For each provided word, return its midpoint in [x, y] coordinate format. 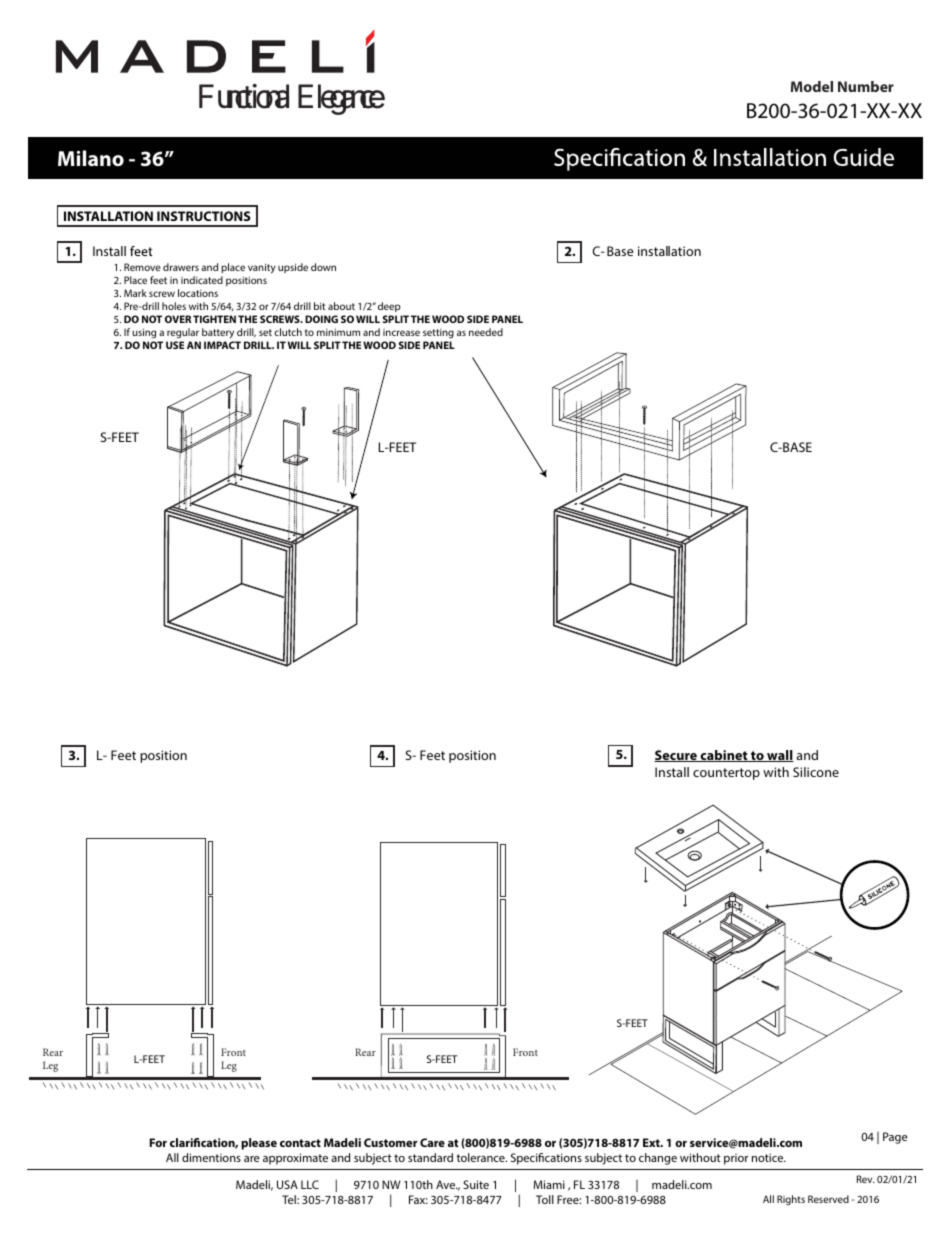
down [323, 267]
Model [812, 86]
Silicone [816, 772]
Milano [91, 158]
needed [486, 332]
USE [175, 345]
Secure [676, 756]
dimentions [211, 1157]
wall [779, 756]
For [158, 1142]
